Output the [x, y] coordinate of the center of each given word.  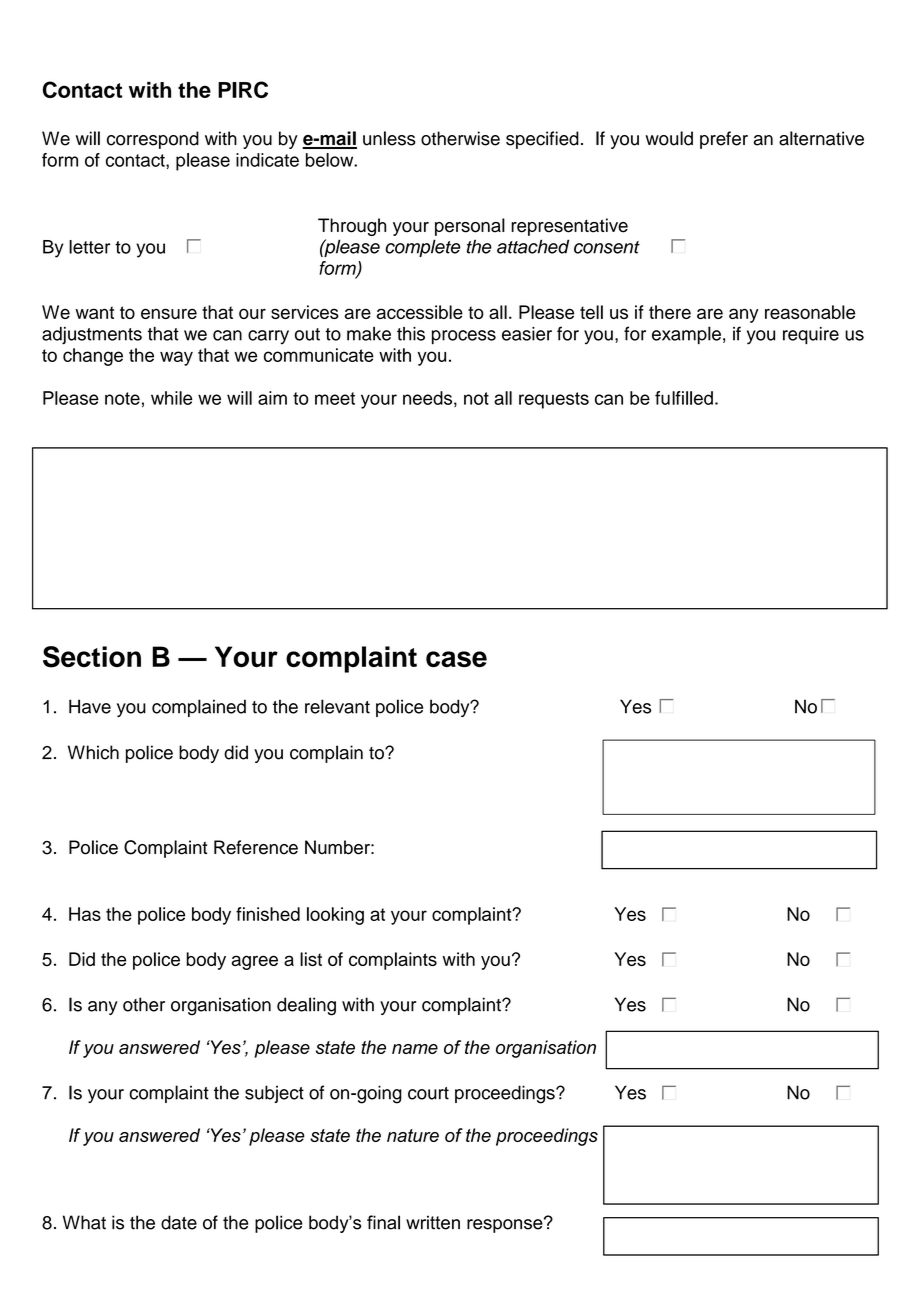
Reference [256, 847]
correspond [153, 140]
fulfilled [684, 398]
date [179, 1222]
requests [554, 400]
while [171, 398]
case [456, 659]
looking [335, 916]
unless [389, 138]
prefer [724, 140]
